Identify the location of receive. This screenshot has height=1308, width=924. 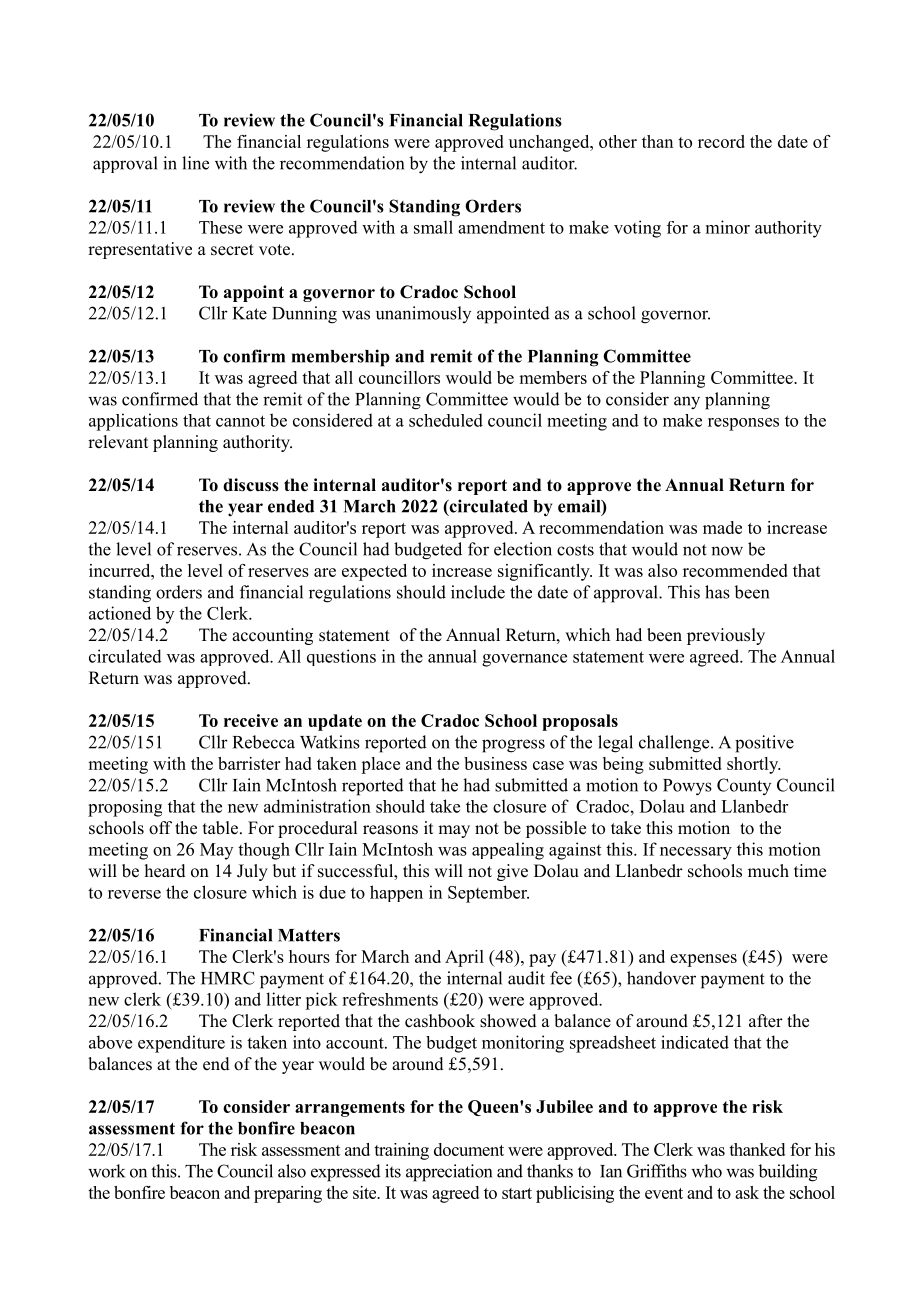
(251, 720).
